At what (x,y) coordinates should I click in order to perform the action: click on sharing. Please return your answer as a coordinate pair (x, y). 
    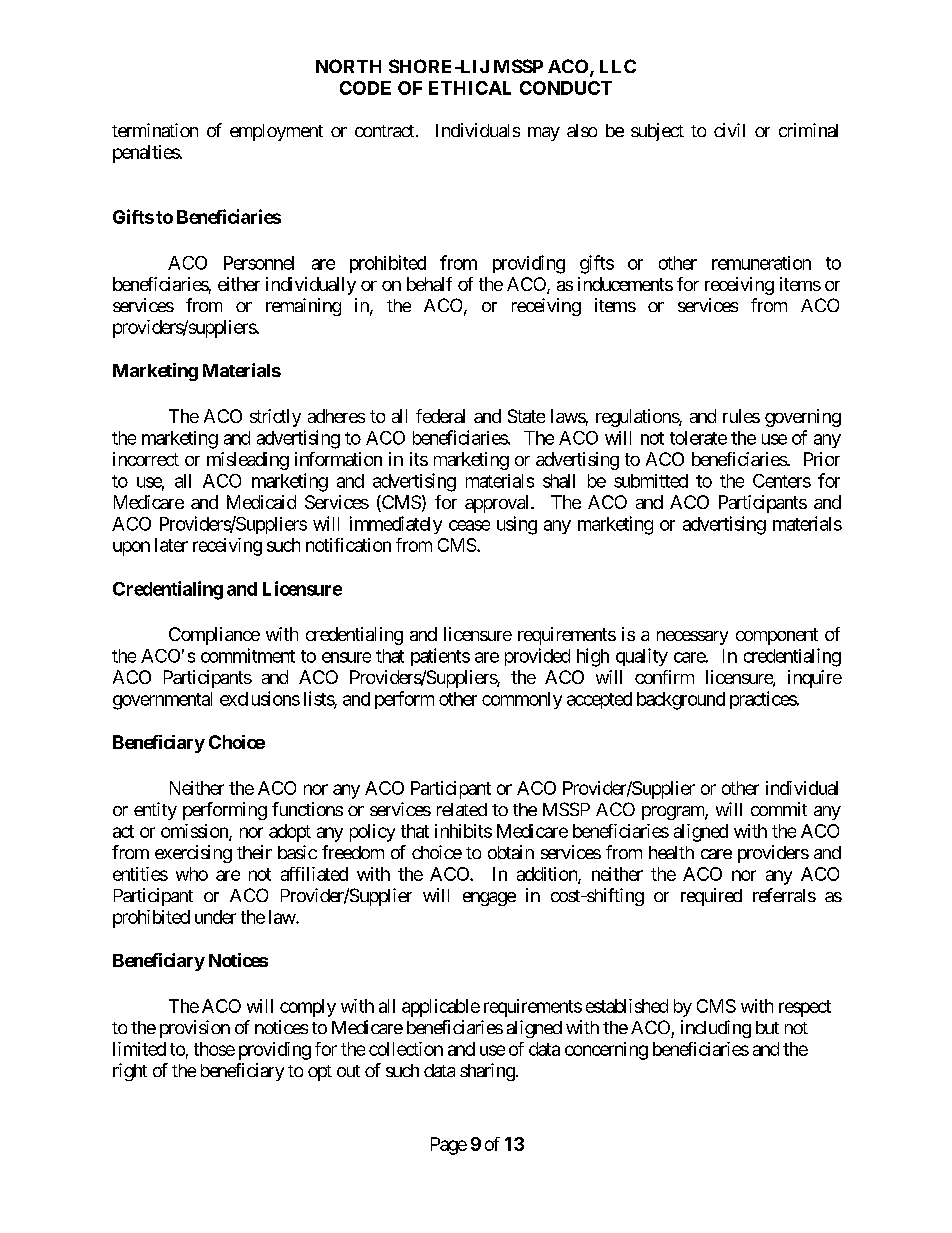
    Looking at the image, I should click on (487, 1072).
